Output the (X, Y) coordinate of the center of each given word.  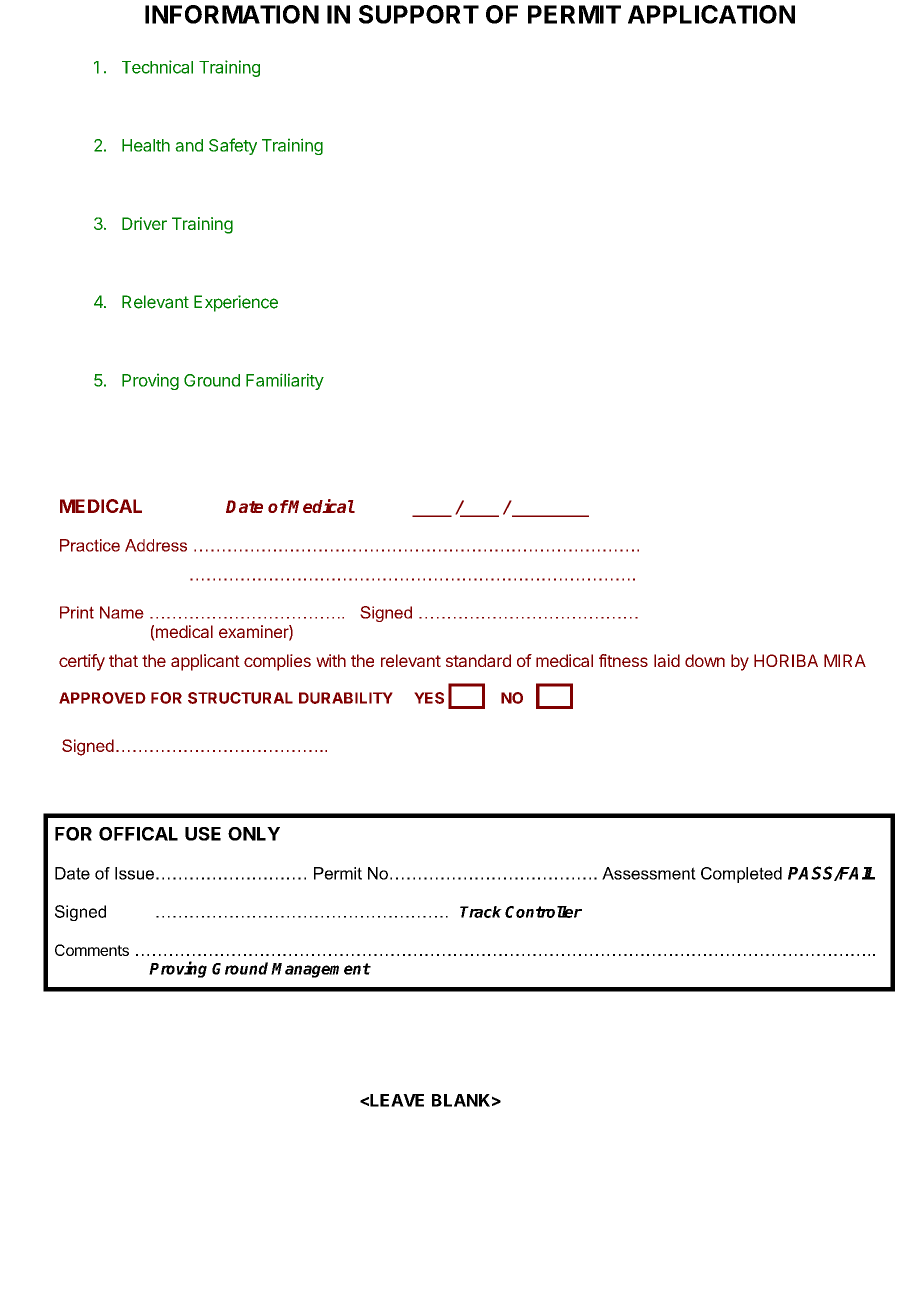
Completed (741, 875)
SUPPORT (419, 14)
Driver (144, 223)
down (705, 660)
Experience (236, 303)
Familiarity (285, 381)
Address (156, 545)
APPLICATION (711, 14)
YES (429, 698)
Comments (92, 950)
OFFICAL (138, 834)
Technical (157, 67)
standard (478, 660)
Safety (233, 146)
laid (667, 660)
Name (122, 612)
